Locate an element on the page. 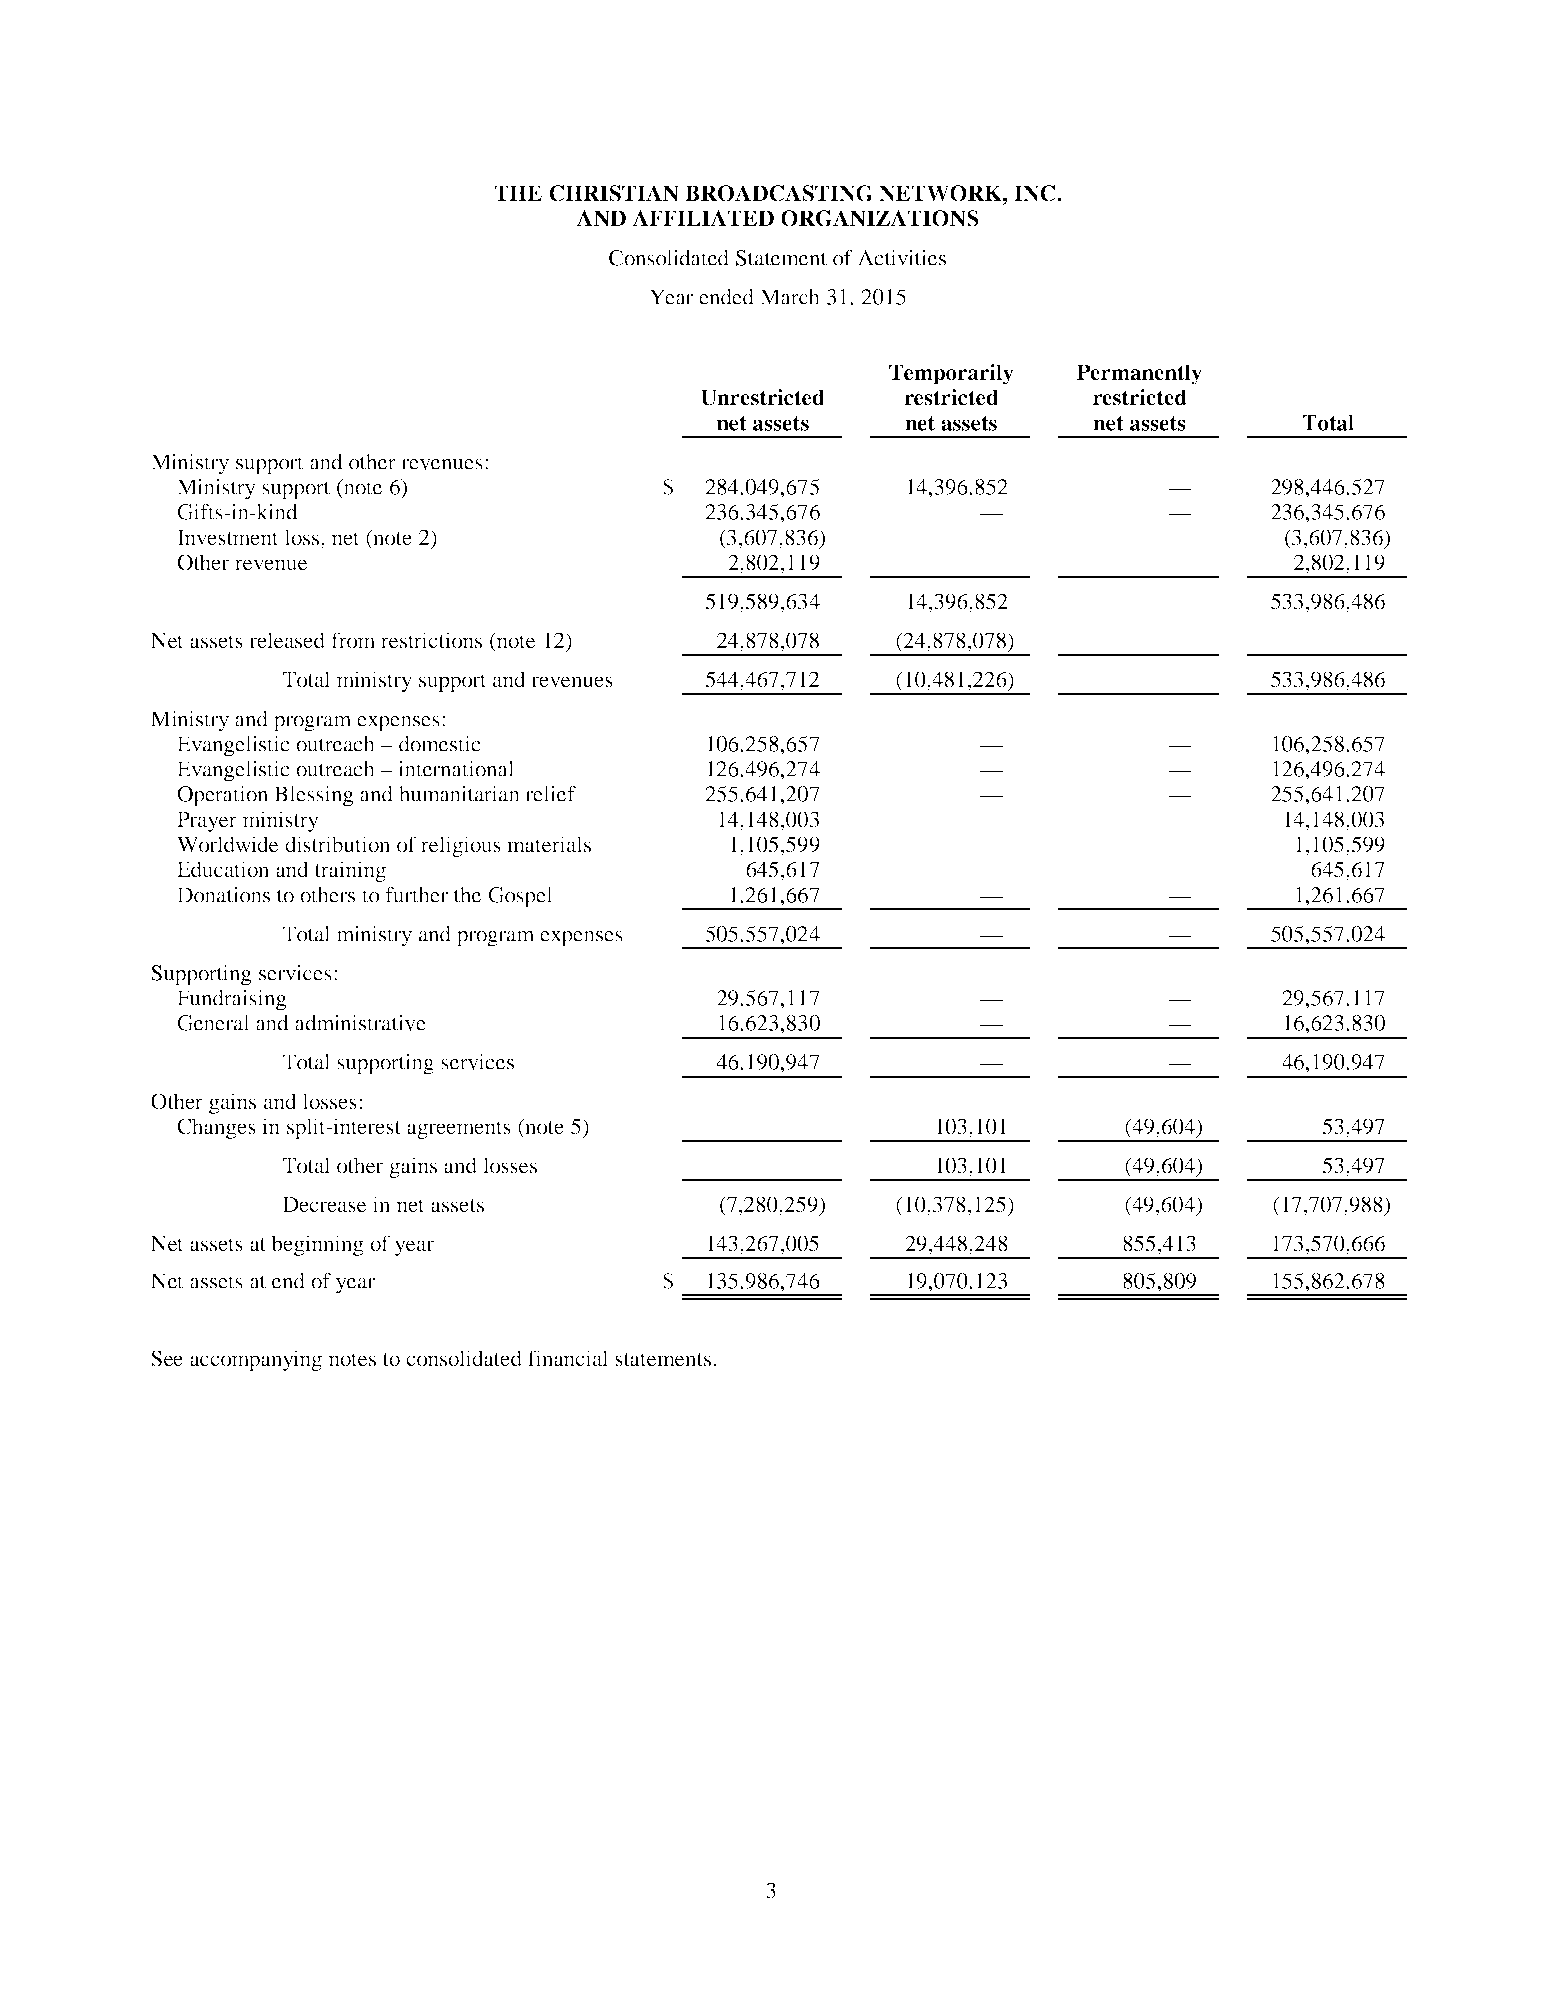 This page has width=1545, height=1999. AFFILIATED is located at coordinates (703, 218).
